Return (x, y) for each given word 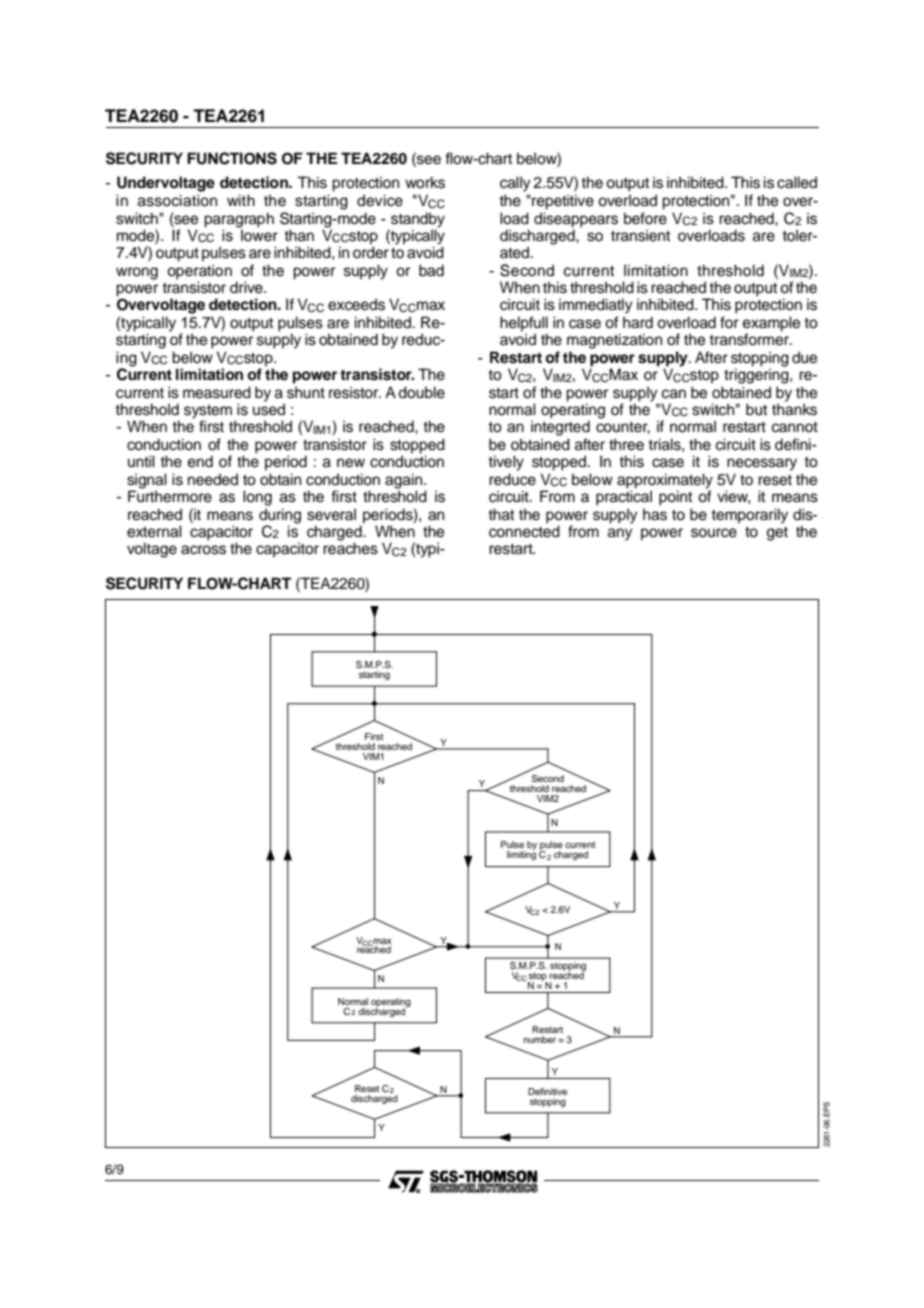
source (714, 533)
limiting (521, 854)
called (797, 182)
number (540, 1039)
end (200, 461)
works (425, 182)
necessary (762, 464)
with (241, 200)
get (777, 534)
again (405, 481)
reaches (350, 548)
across (203, 550)
